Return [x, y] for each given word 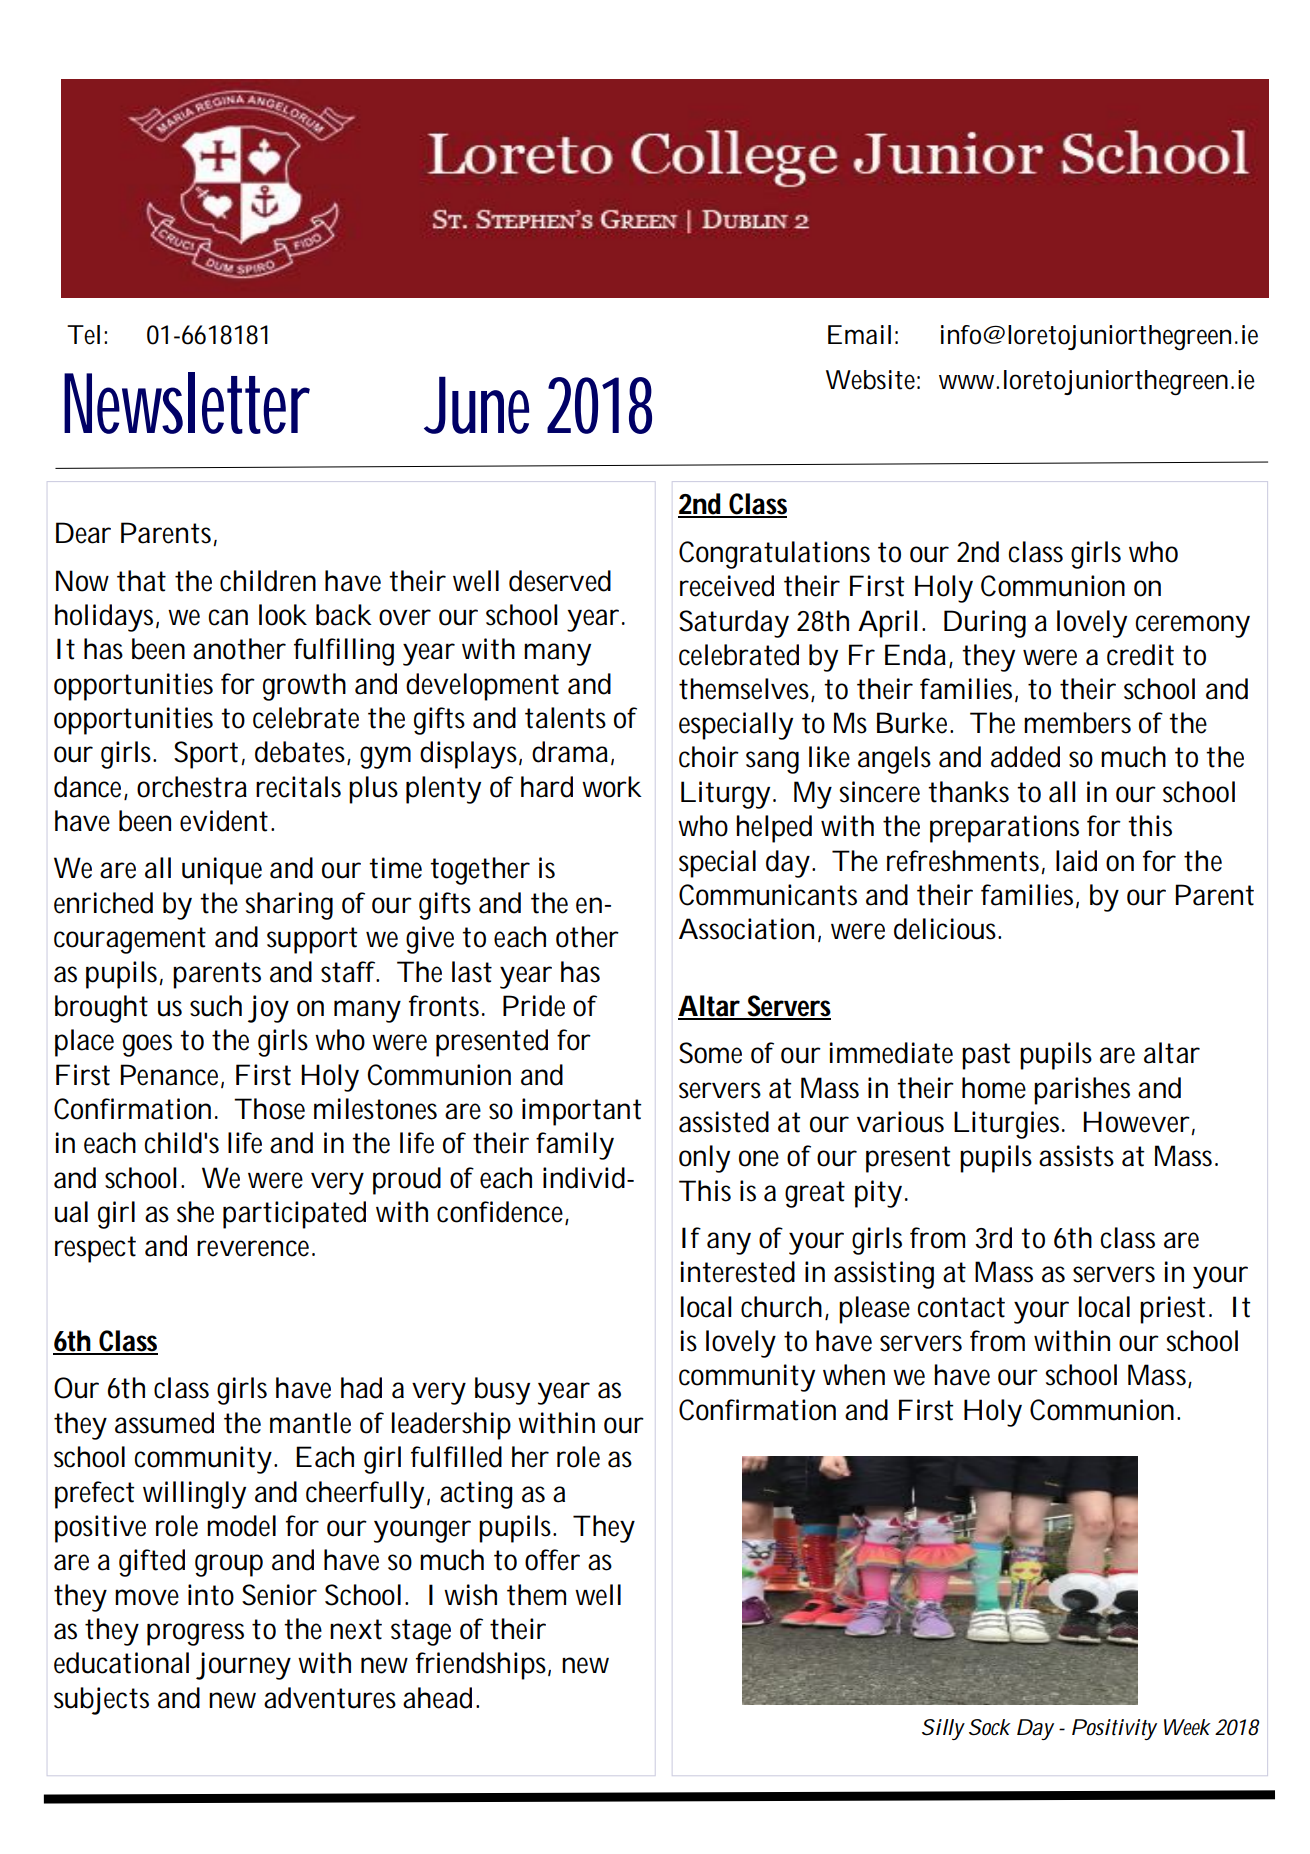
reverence [253, 1248]
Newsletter [187, 403]
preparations [1004, 829]
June [476, 405]
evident [224, 821]
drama [570, 752]
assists [1076, 1156]
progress [195, 1634]
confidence [500, 1212]
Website [870, 380]
